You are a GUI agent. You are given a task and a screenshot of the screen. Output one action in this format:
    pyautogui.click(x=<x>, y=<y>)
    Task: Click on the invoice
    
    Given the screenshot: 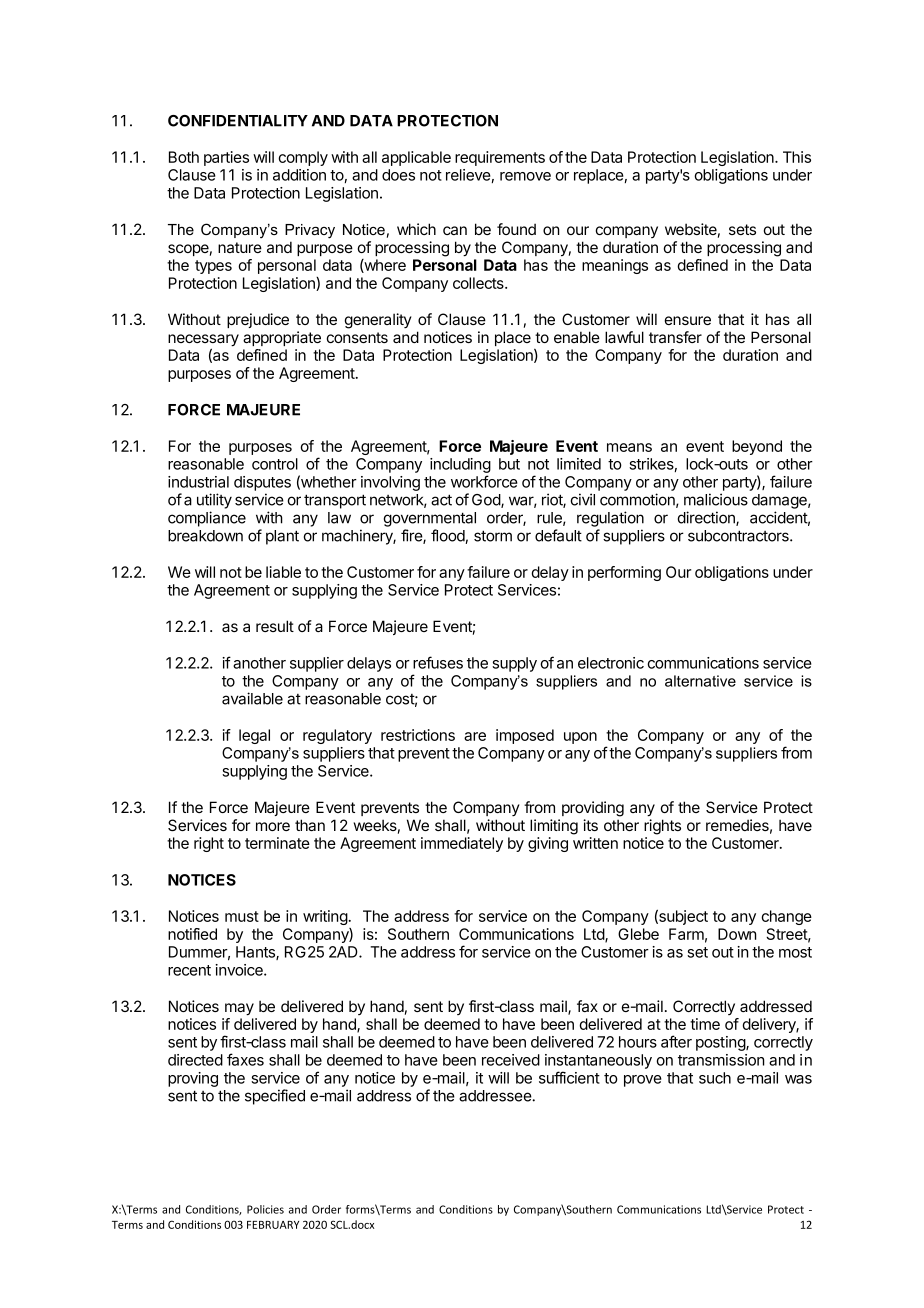 What is the action you would take?
    pyautogui.click(x=240, y=970)
